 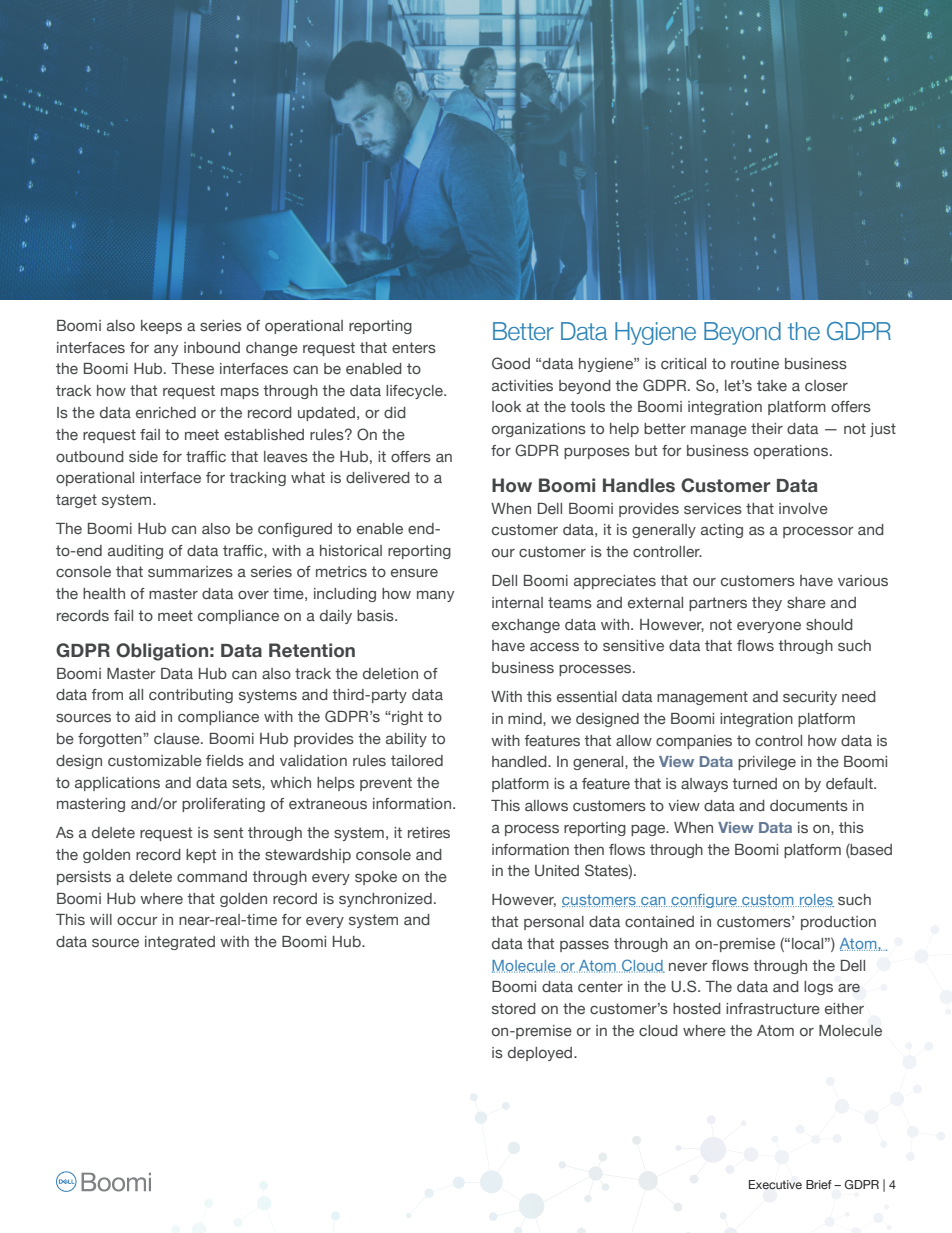 What do you see at coordinates (773, 1008) in the screenshot?
I see `infrastructure` at bounding box center [773, 1008].
